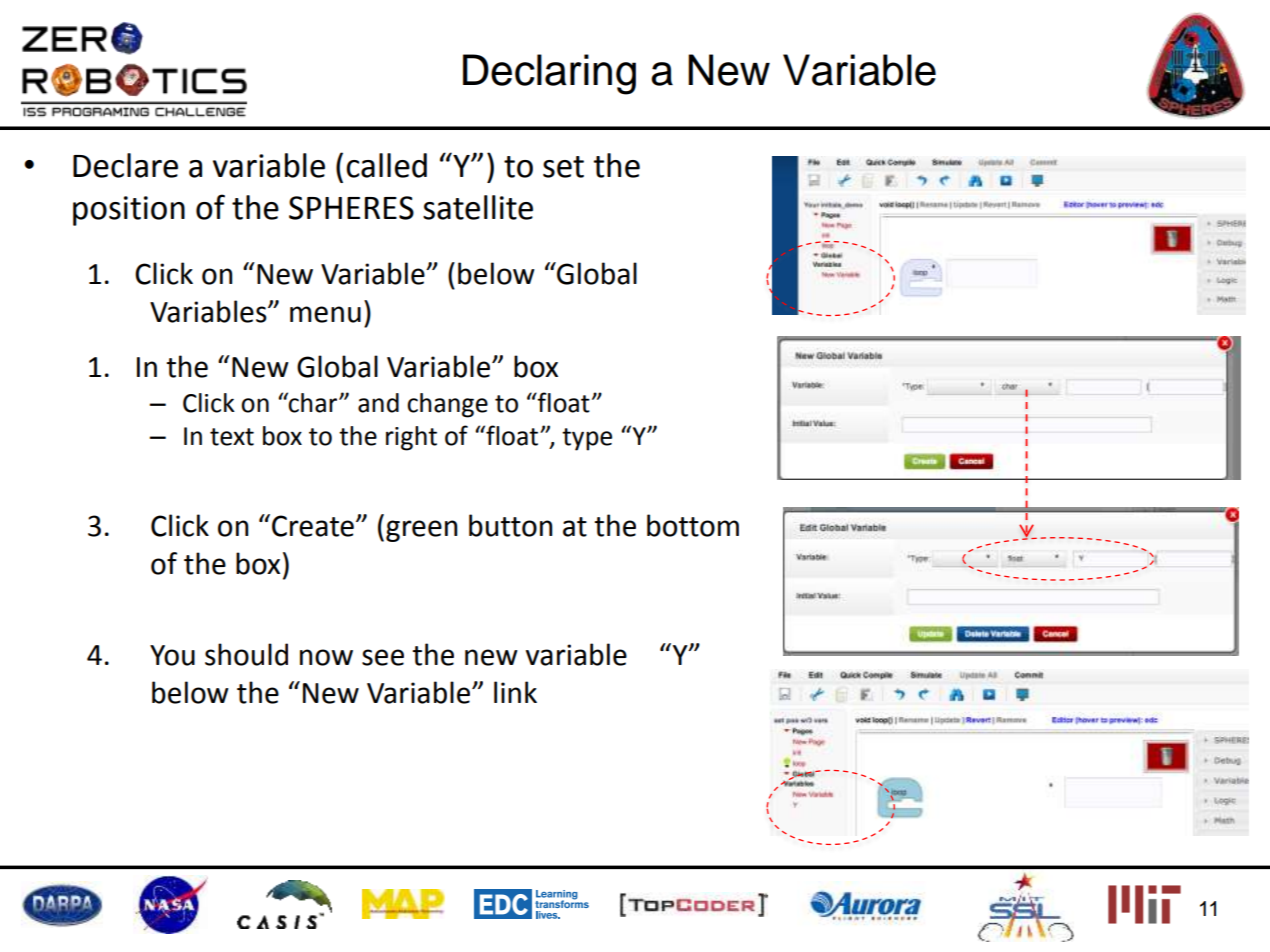 The image size is (1270, 952). Describe the element at coordinates (693, 525) in the image. I see `bottom` at that location.
